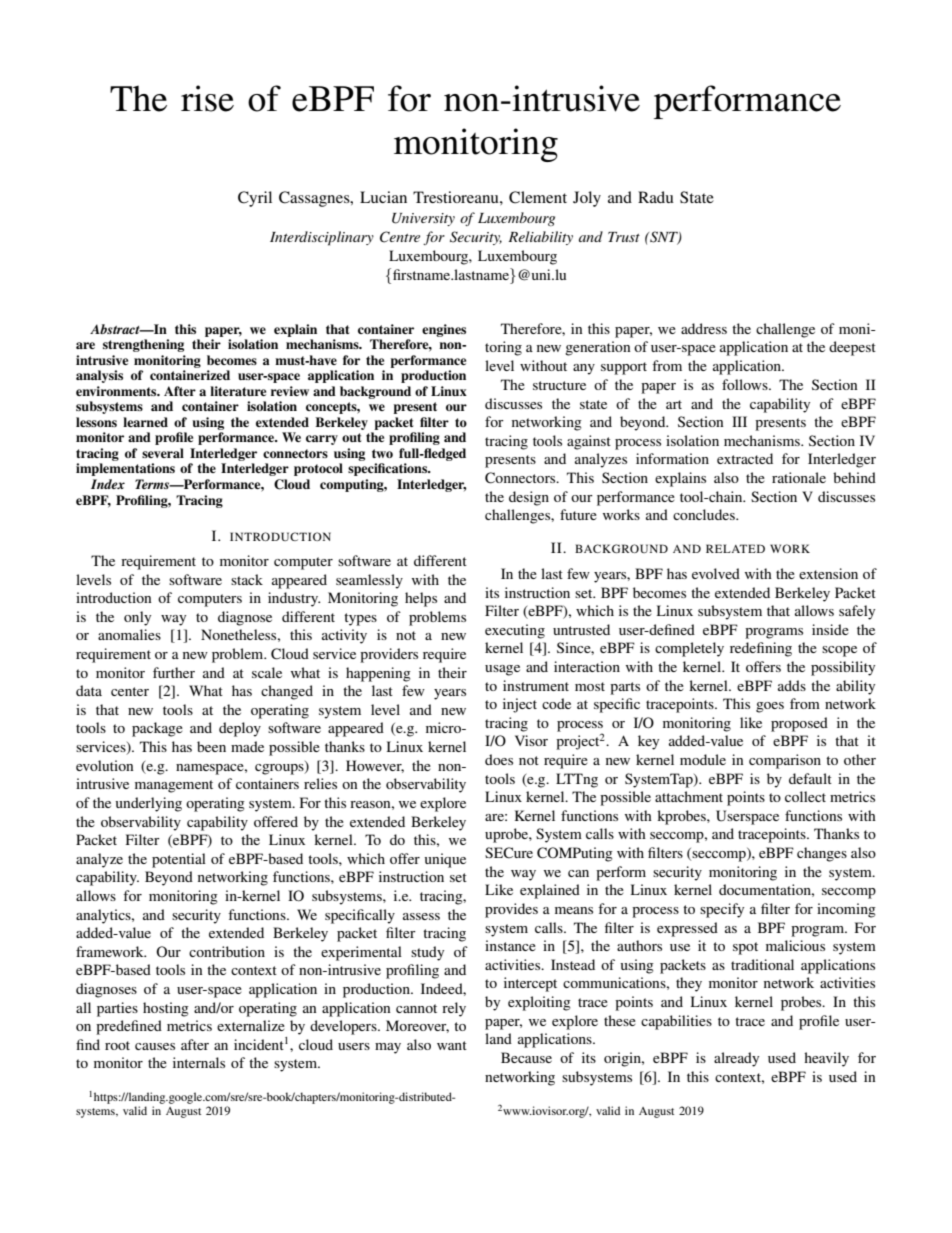 The image size is (952, 1233). I want to click on want, so click(452, 1045).
